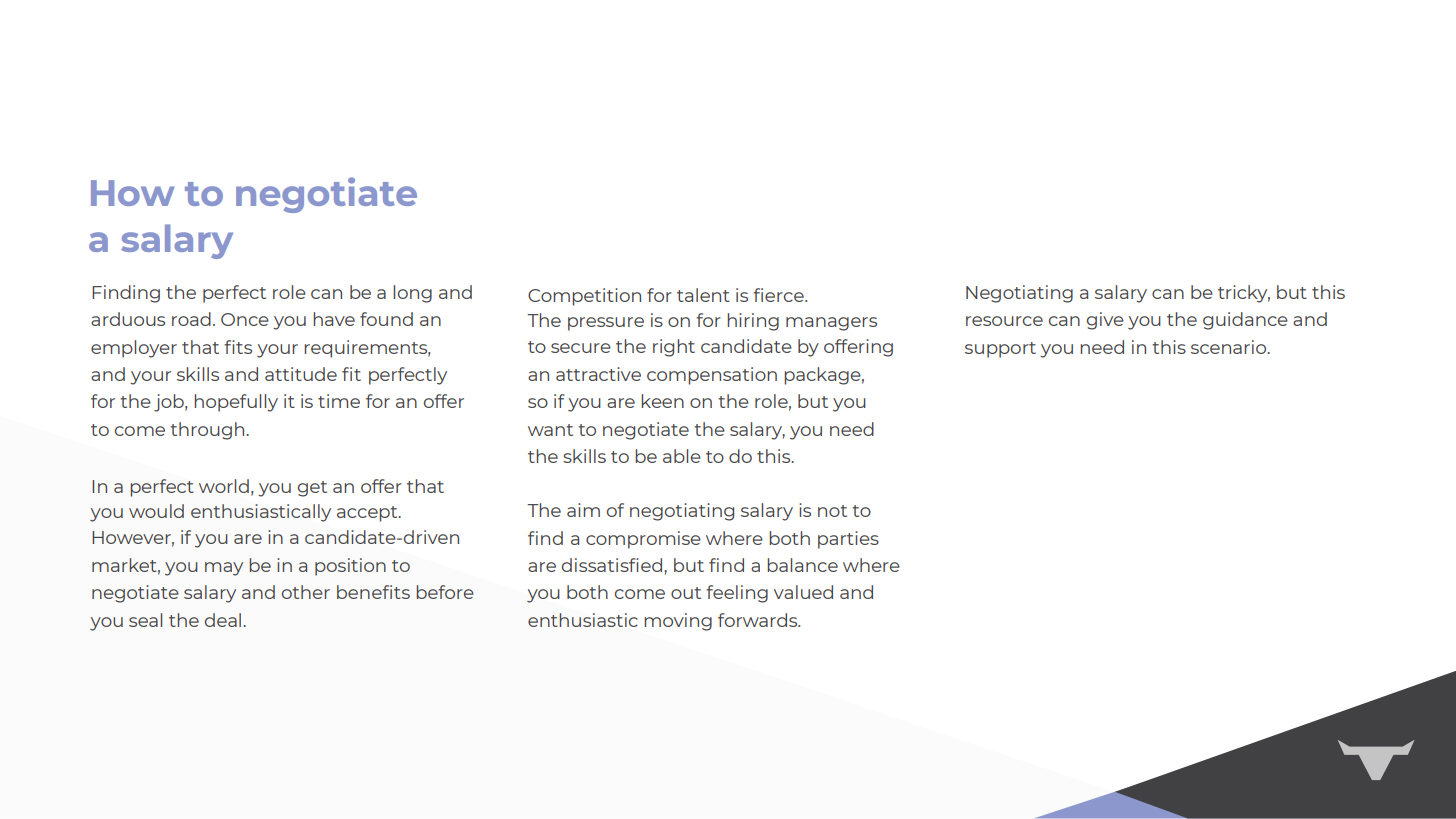 Image resolution: width=1456 pixels, height=819 pixels. What do you see at coordinates (803, 592) in the document?
I see `valued` at bounding box center [803, 592].
